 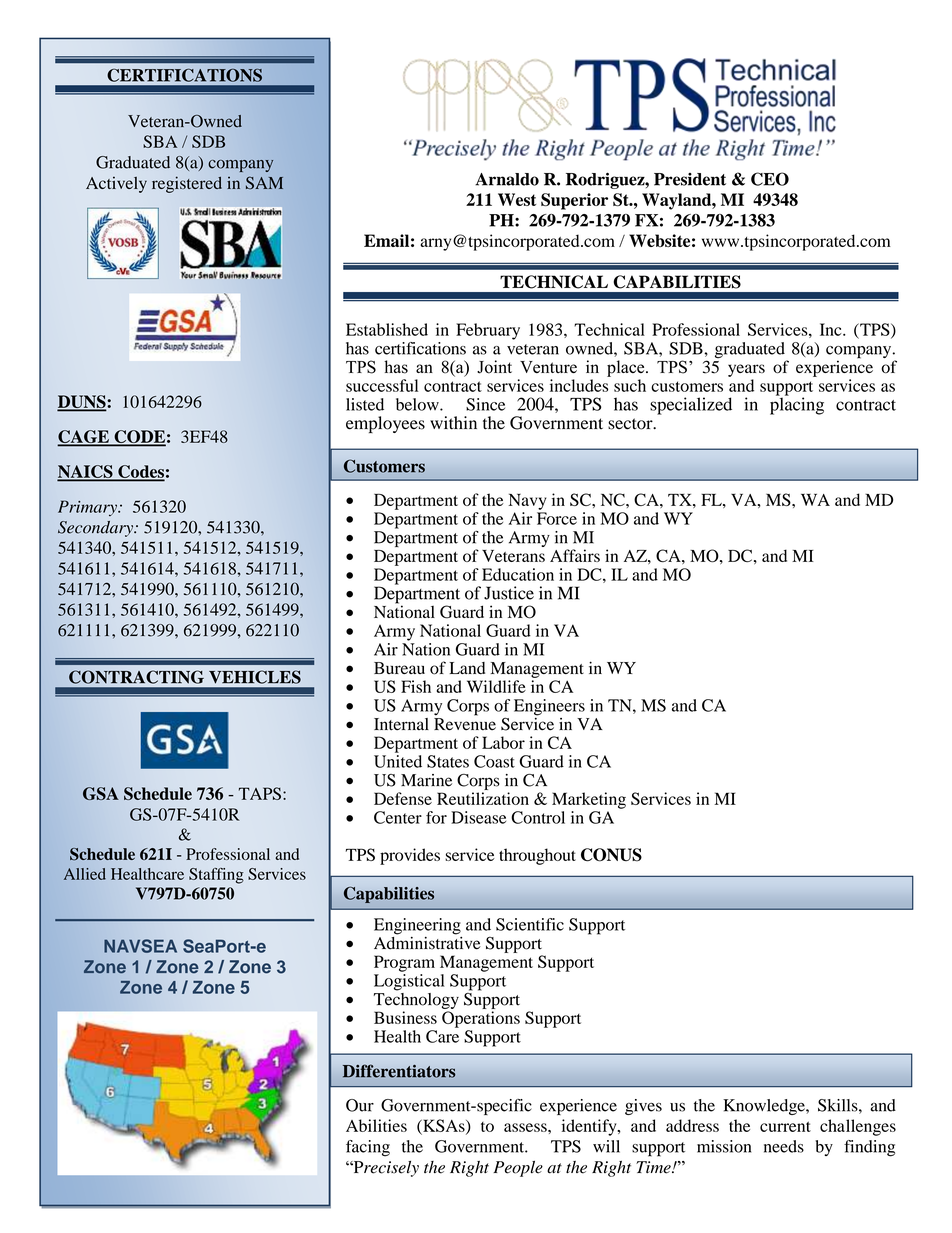 What do you see at coordinates (518, 1169) in the page?
I see `People` at bounding box center [518, 1169].
